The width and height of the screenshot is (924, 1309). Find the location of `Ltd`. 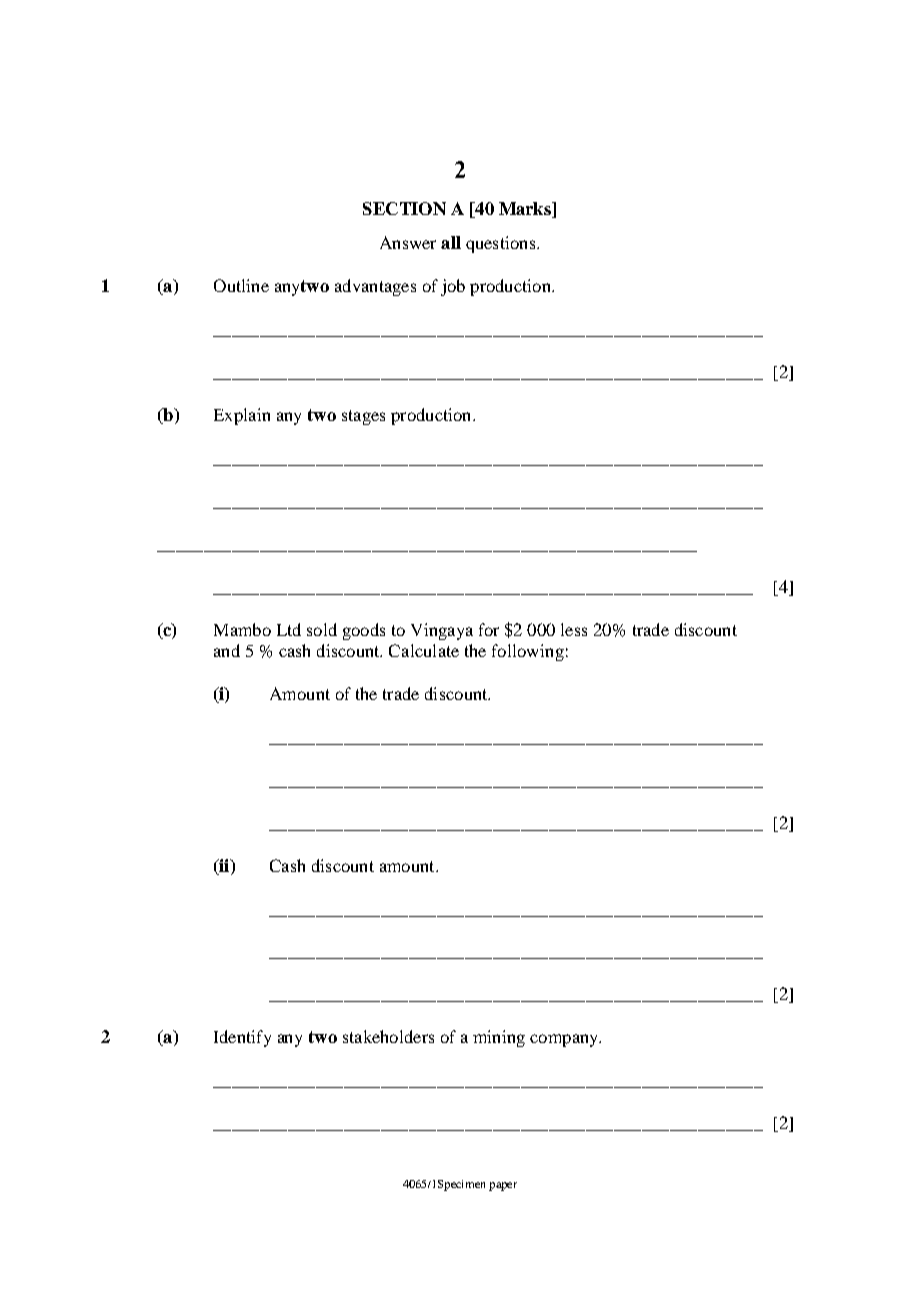

Ltd is located at coordinates (289, 629).
